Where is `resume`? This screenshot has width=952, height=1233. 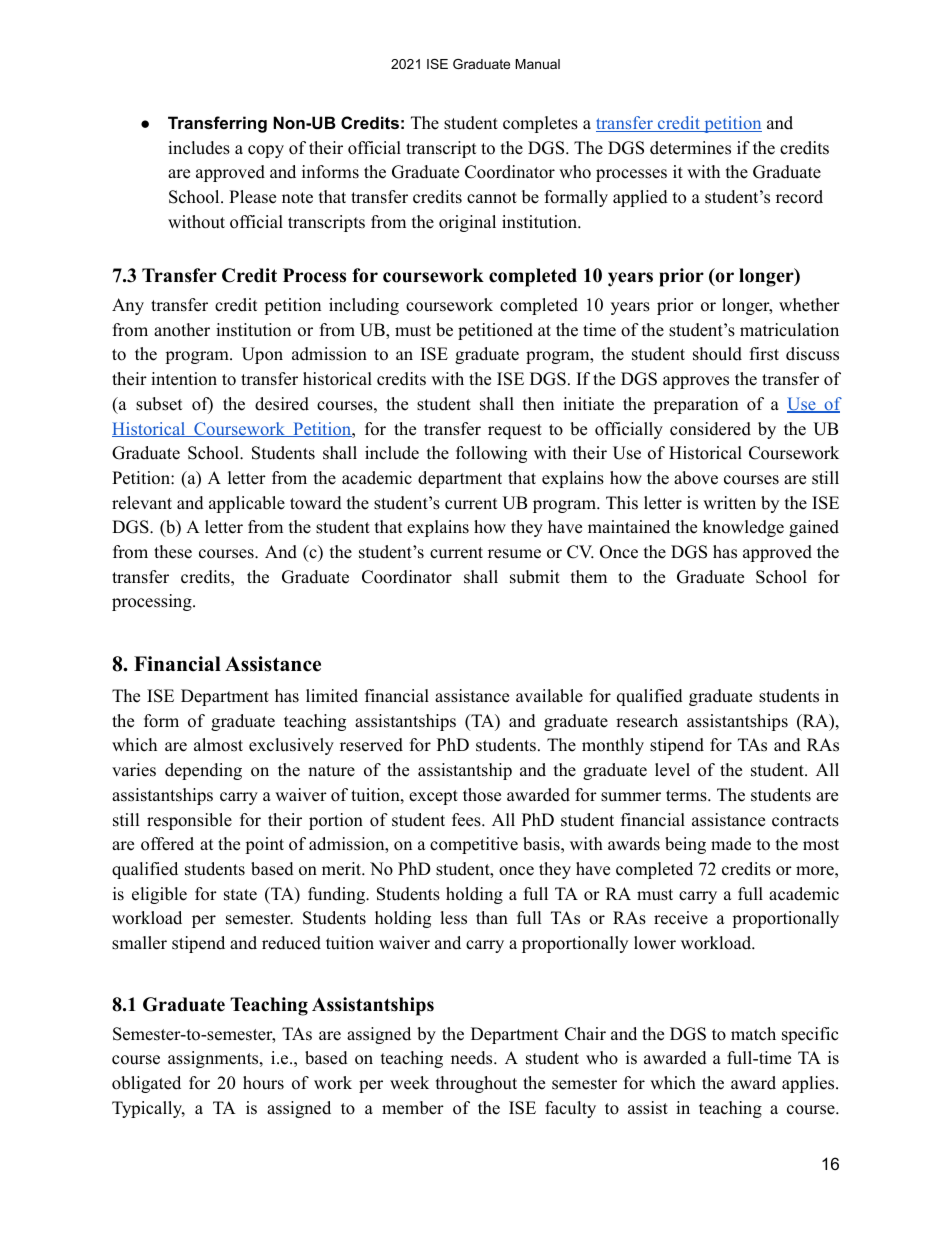
resume is located at coordinates (514, 554).
